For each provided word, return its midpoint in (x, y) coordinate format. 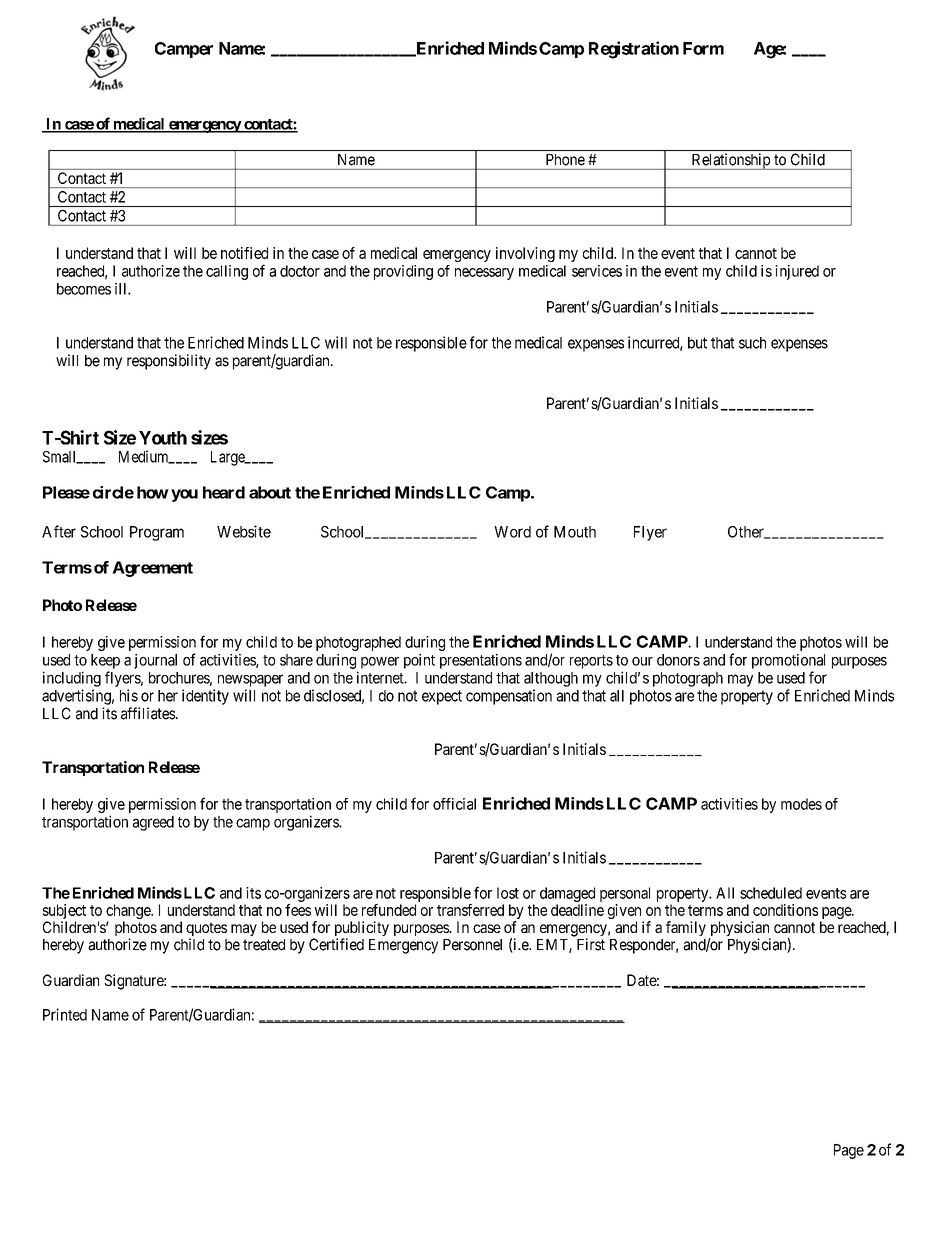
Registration (634, 50)
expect (442, 697)
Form (703, 48)
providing (403, 272)
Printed (65, 1014)
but (697, 343)
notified (244, 253)
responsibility (169, 362)
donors (678, 660)
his (129, 695)
